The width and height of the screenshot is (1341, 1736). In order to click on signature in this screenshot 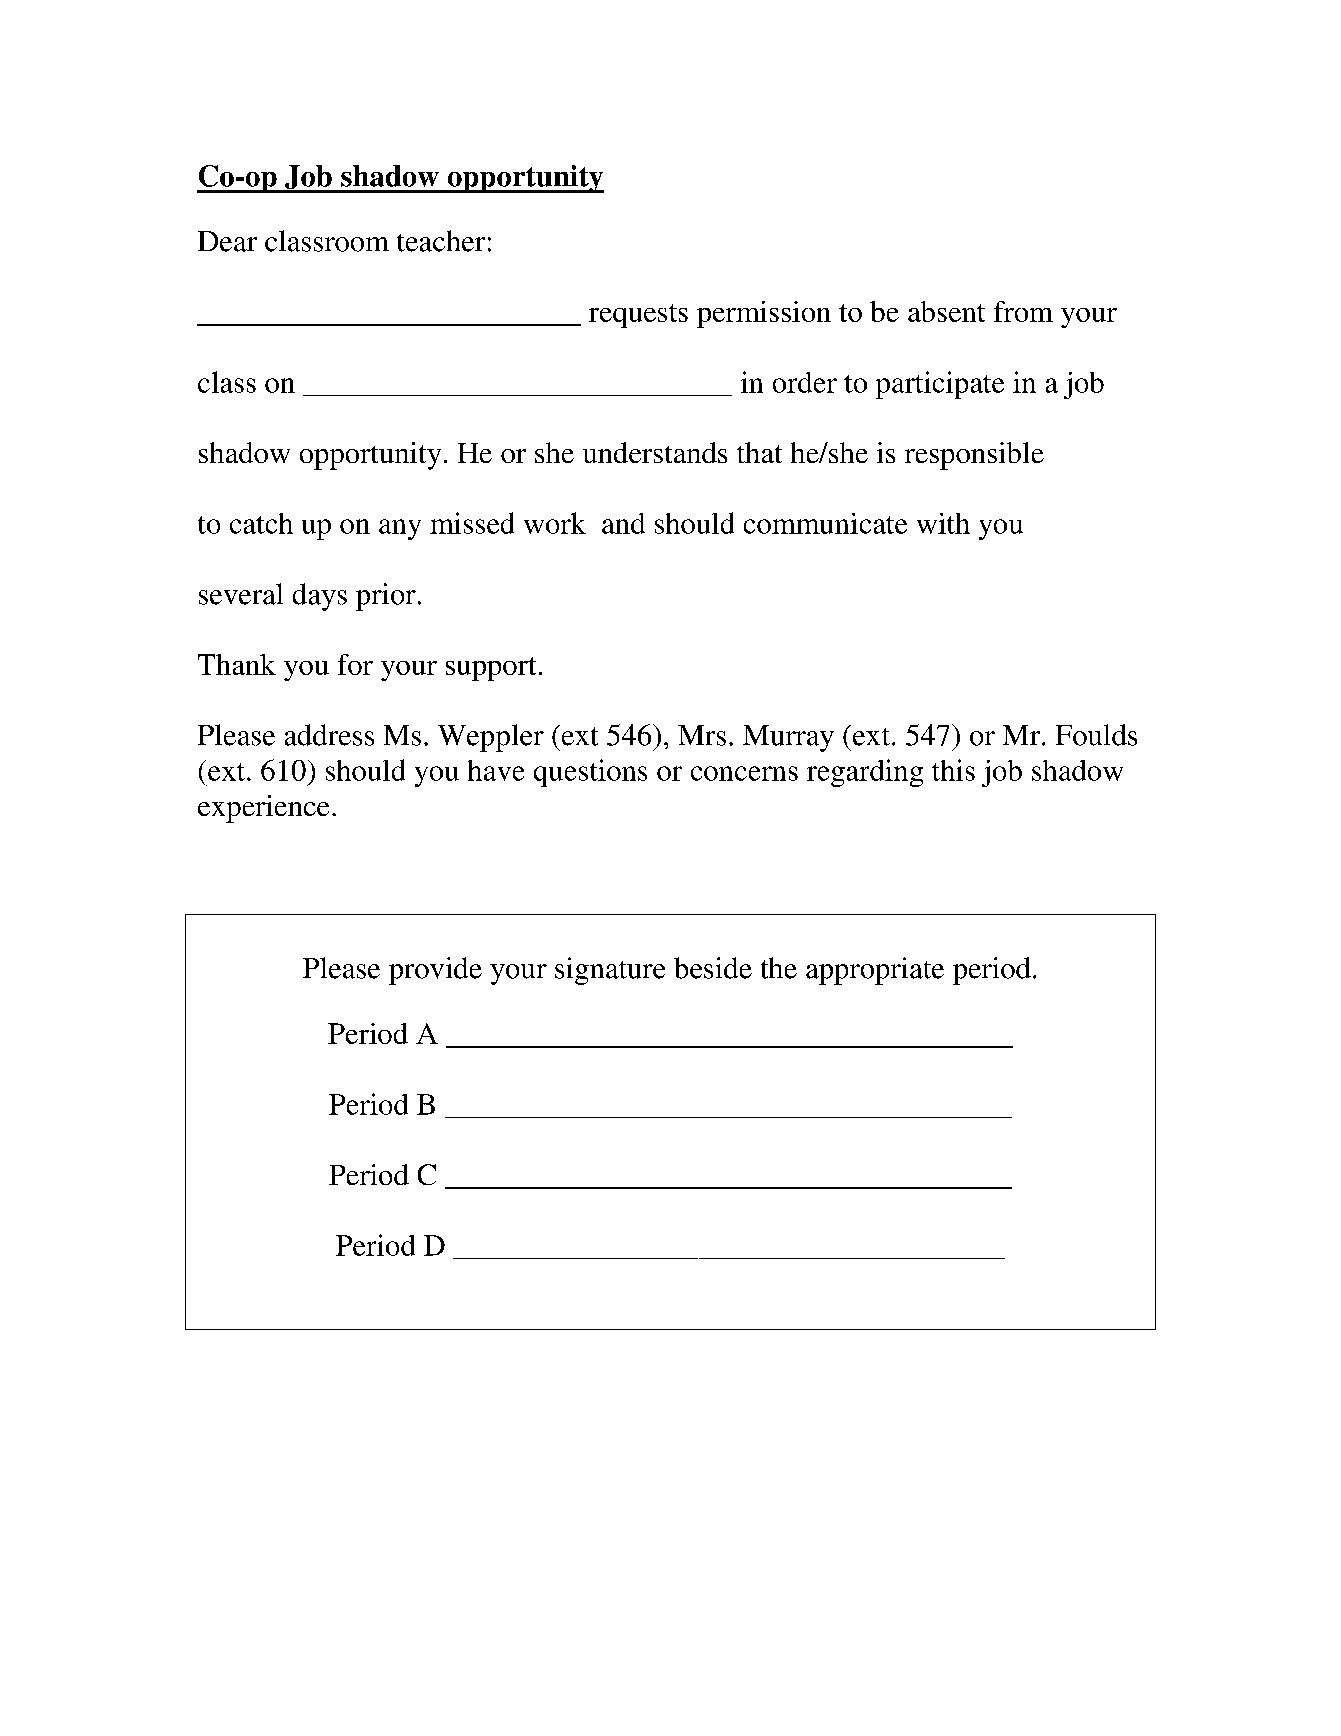, I will do `click(610, 971)`.
